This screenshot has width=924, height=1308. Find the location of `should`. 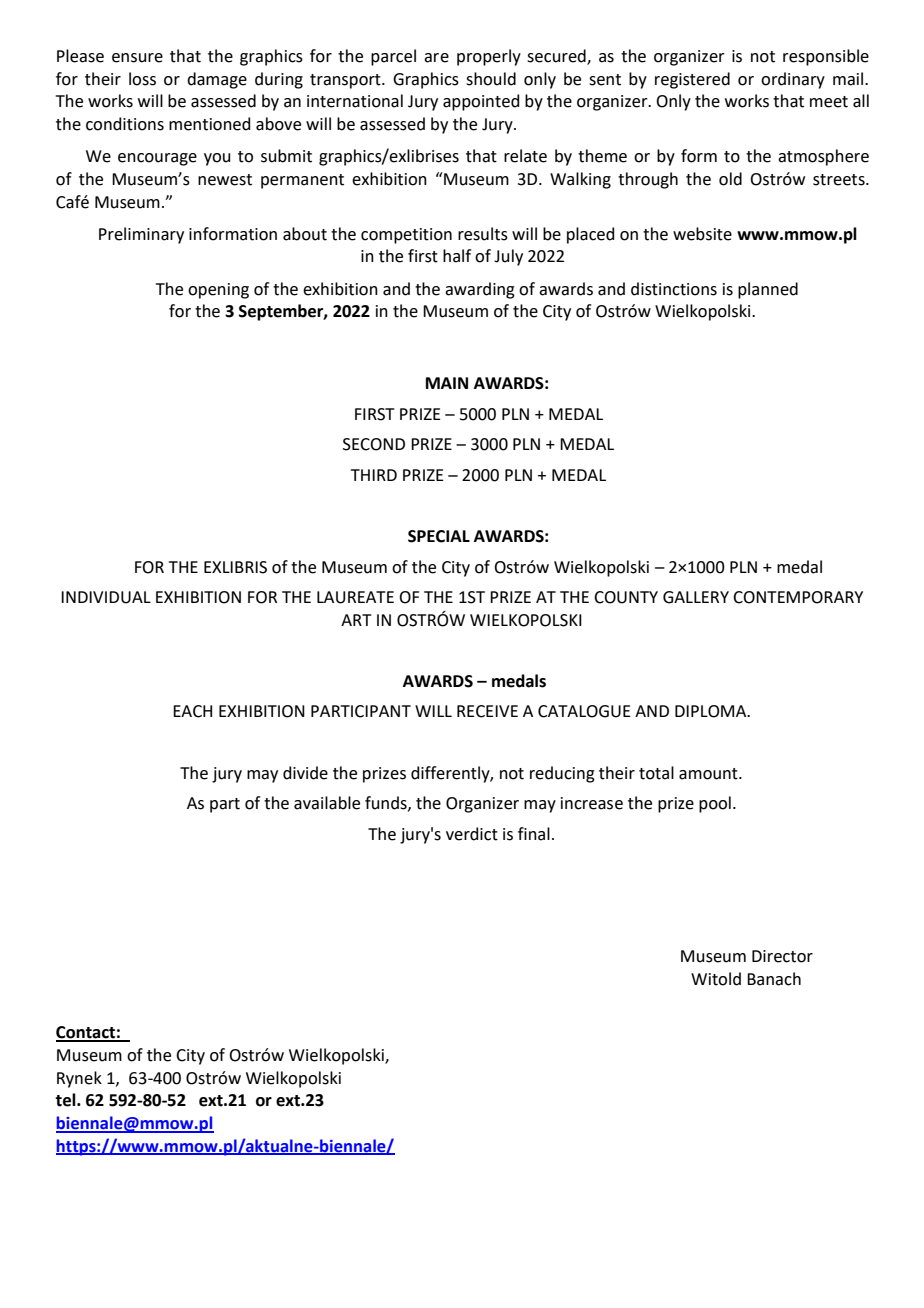

should is located at coordinates (491, 79).
